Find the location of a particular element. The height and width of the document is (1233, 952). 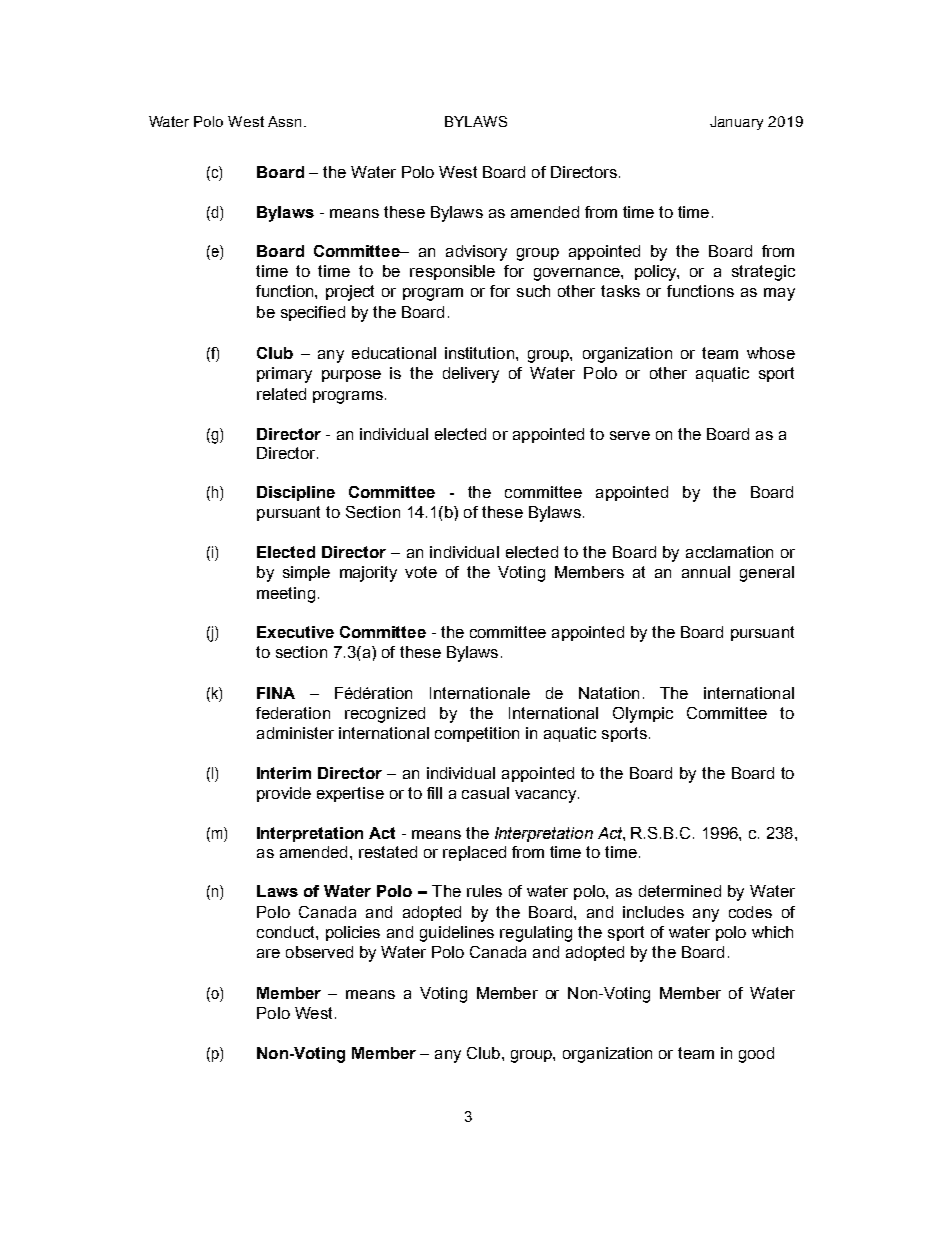

competition is located at coordinates (477, 734).
